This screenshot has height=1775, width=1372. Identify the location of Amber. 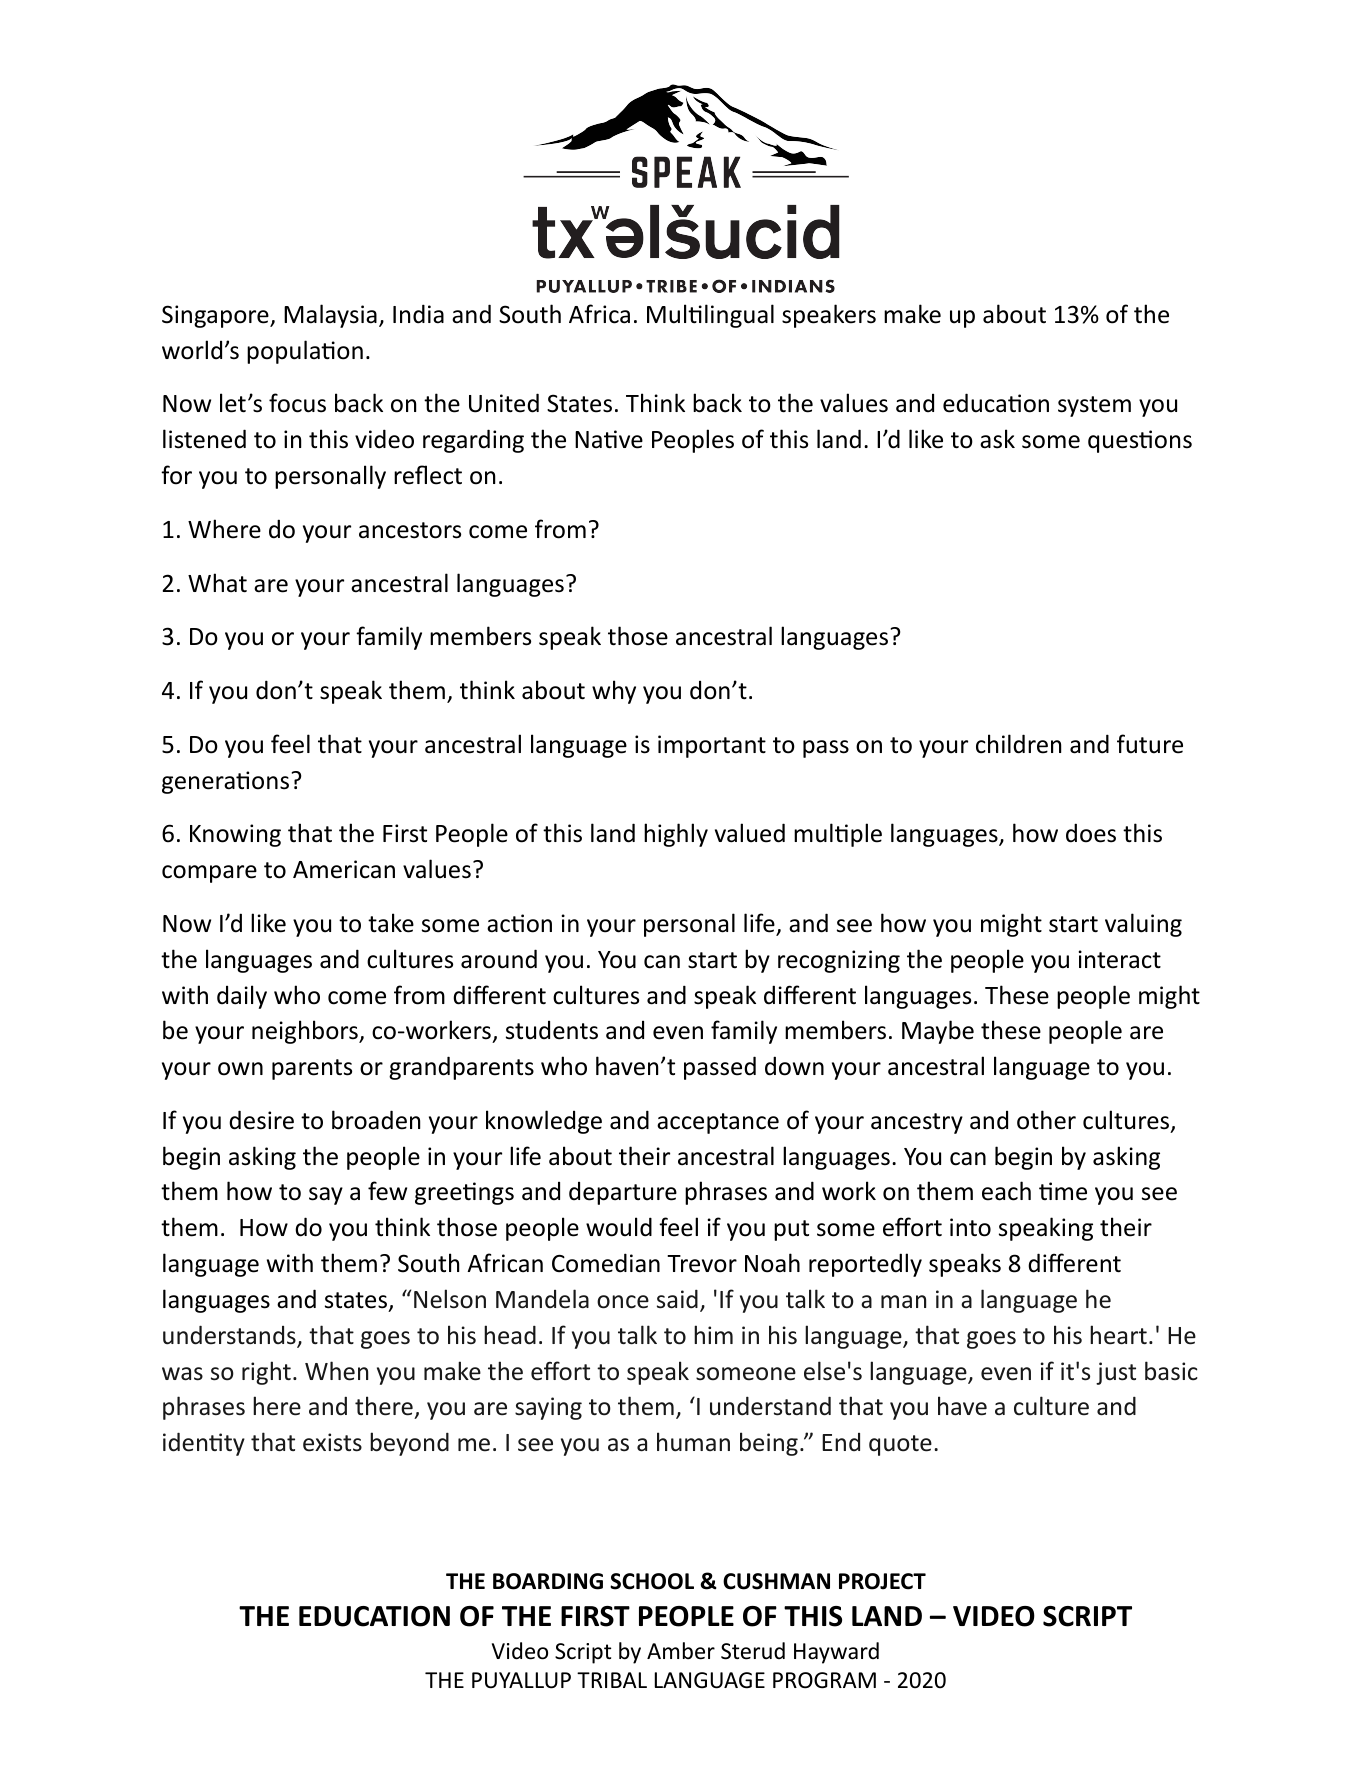
(681, 1651).
